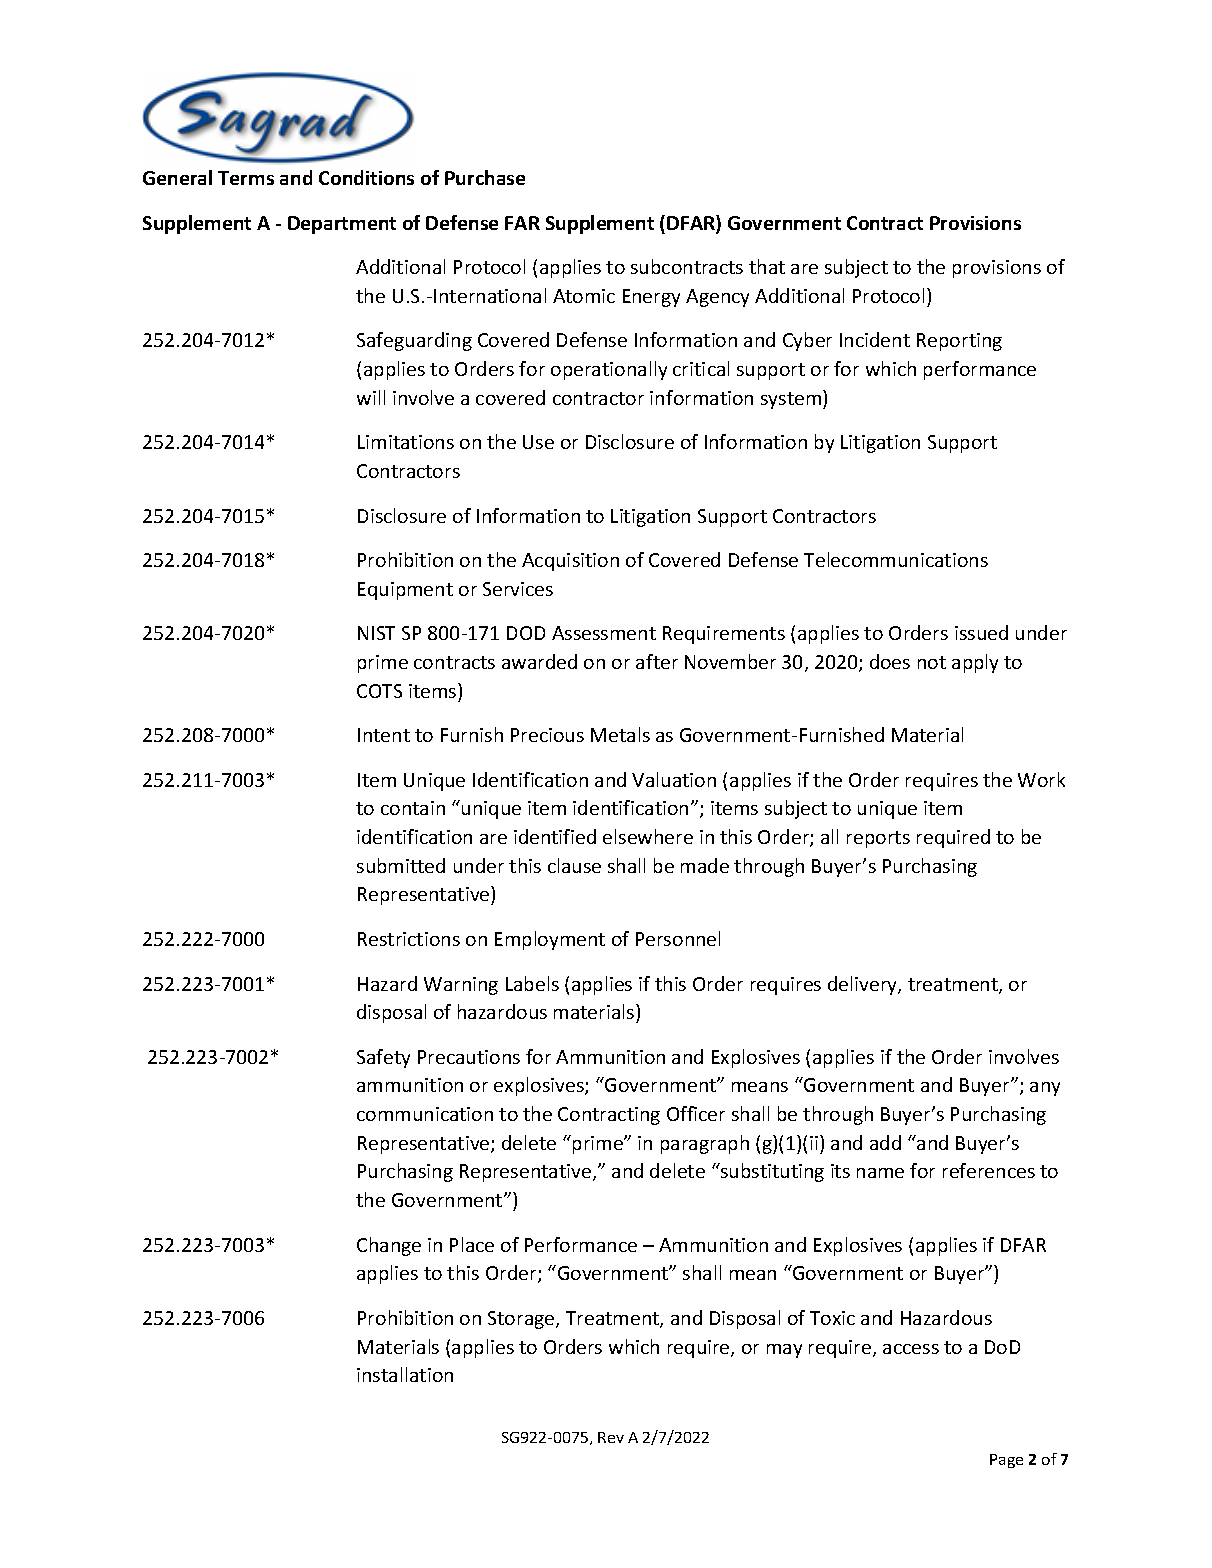  Describe the element at coordinates (342, 225) in the screenshot. I see `Department` at that location.
